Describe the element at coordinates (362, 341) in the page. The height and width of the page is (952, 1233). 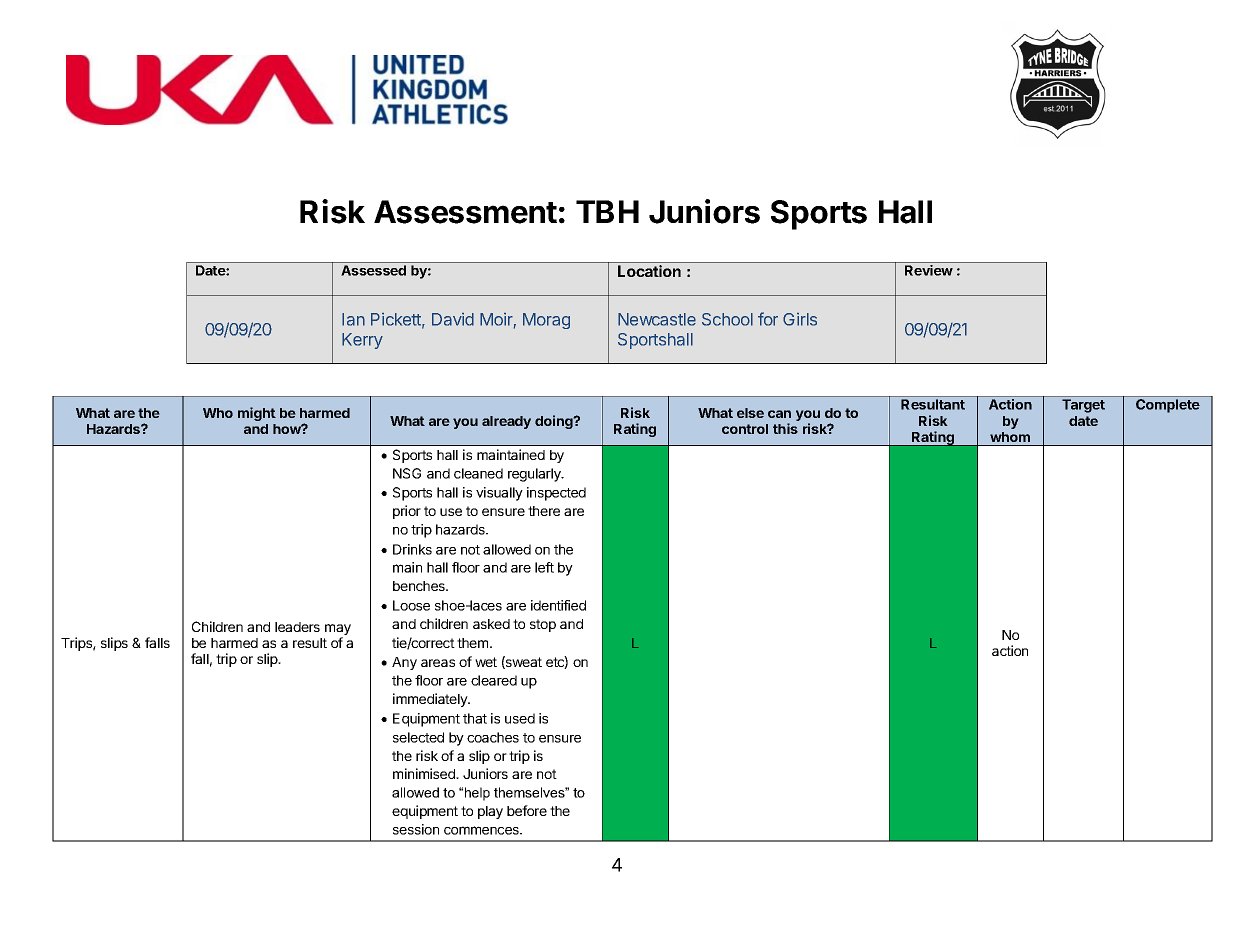
I see `Kerry` at that location.
